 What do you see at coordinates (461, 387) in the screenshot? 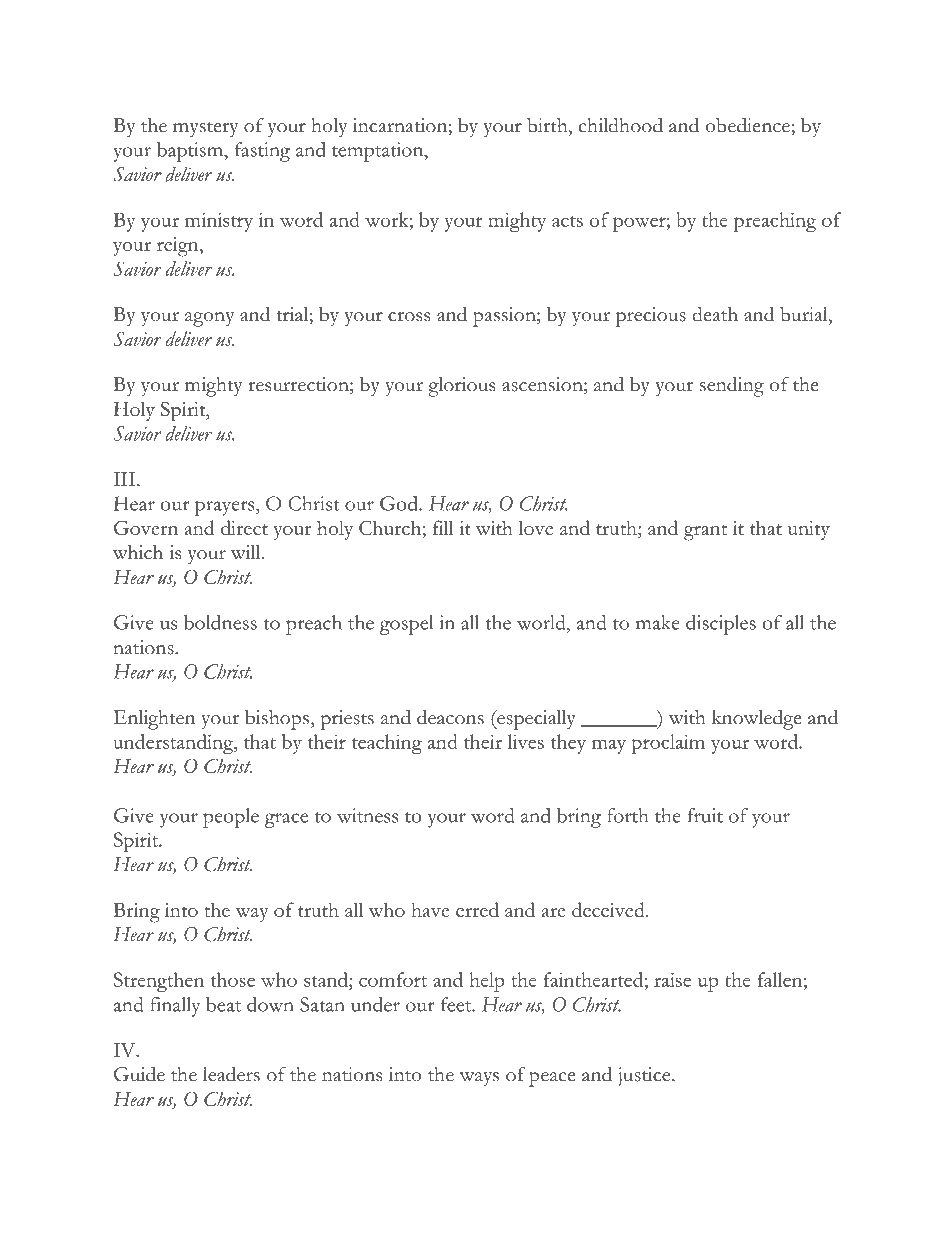
I see `glorious` at bounding box center [461, 387].
